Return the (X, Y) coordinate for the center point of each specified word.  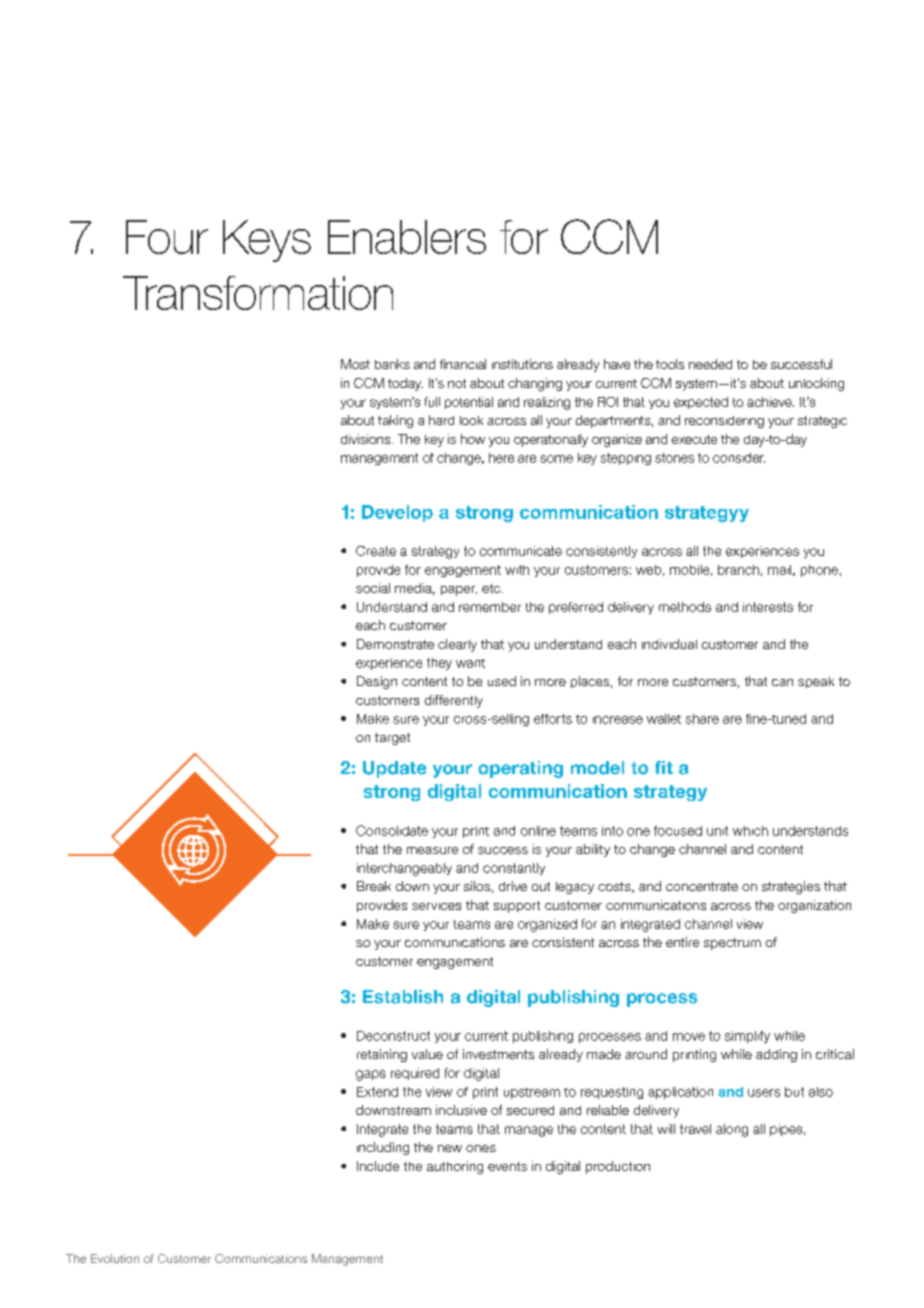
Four (167, 237)
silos (477, 886)
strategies (791, 887)
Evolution (115, 1258)
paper (459, 591)
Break (374, 886)
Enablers (407, 237)
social (373, 588)
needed (710, 364)
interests (768, 607)
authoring (455, 1167)
